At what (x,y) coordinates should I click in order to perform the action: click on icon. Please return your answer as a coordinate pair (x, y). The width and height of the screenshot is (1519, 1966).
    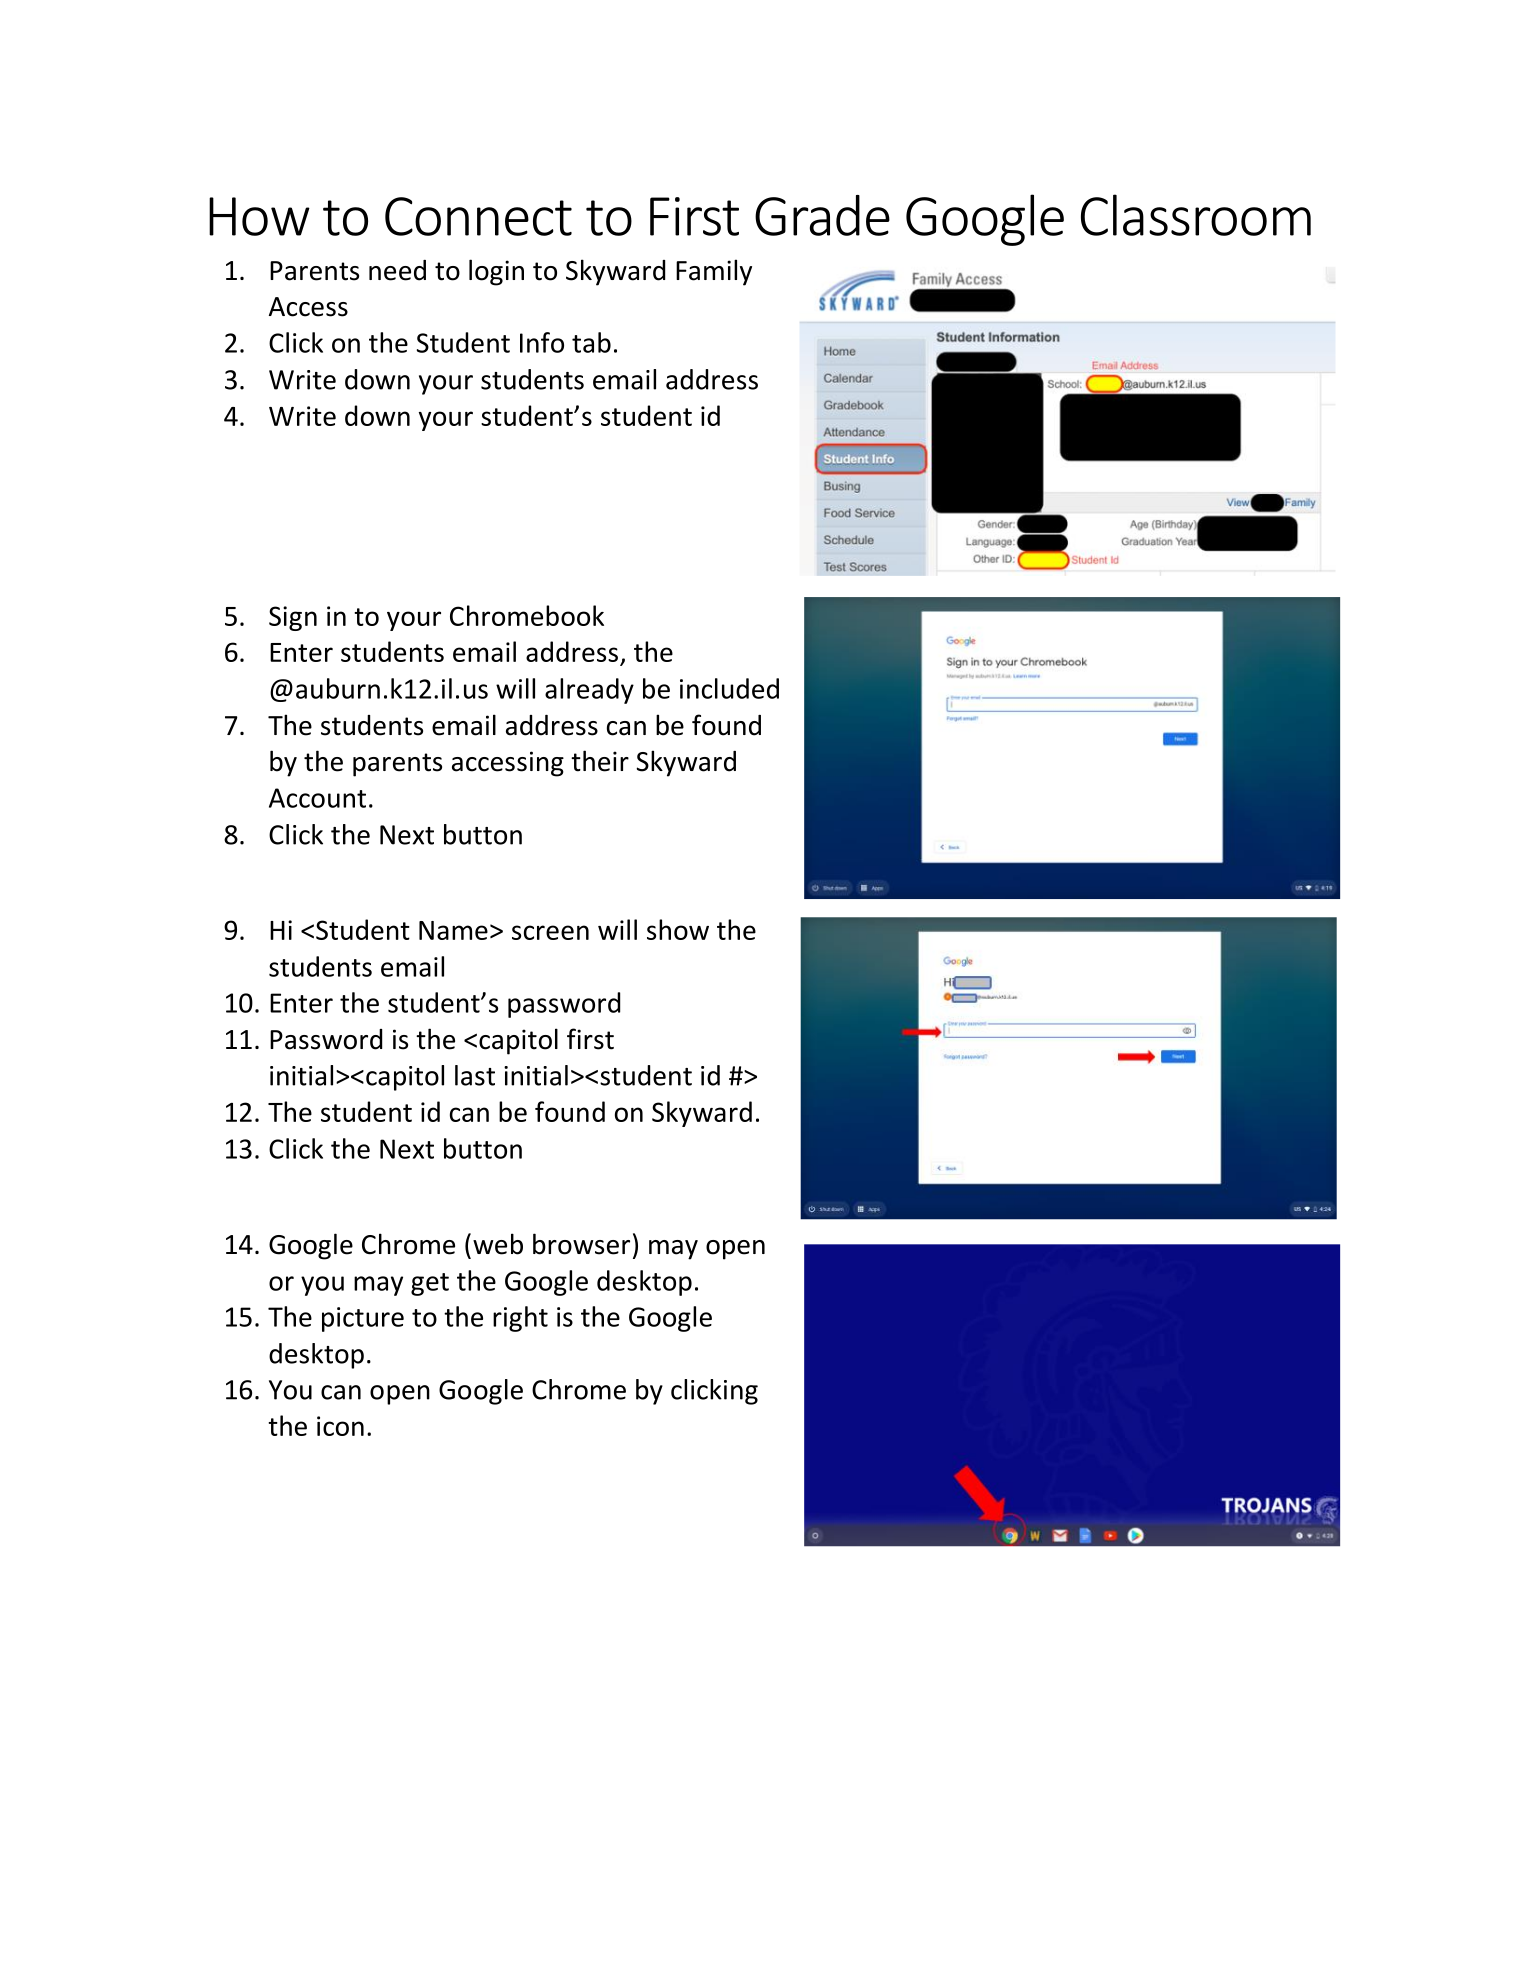
    Looking at the image, I should click on (340, 1426).
